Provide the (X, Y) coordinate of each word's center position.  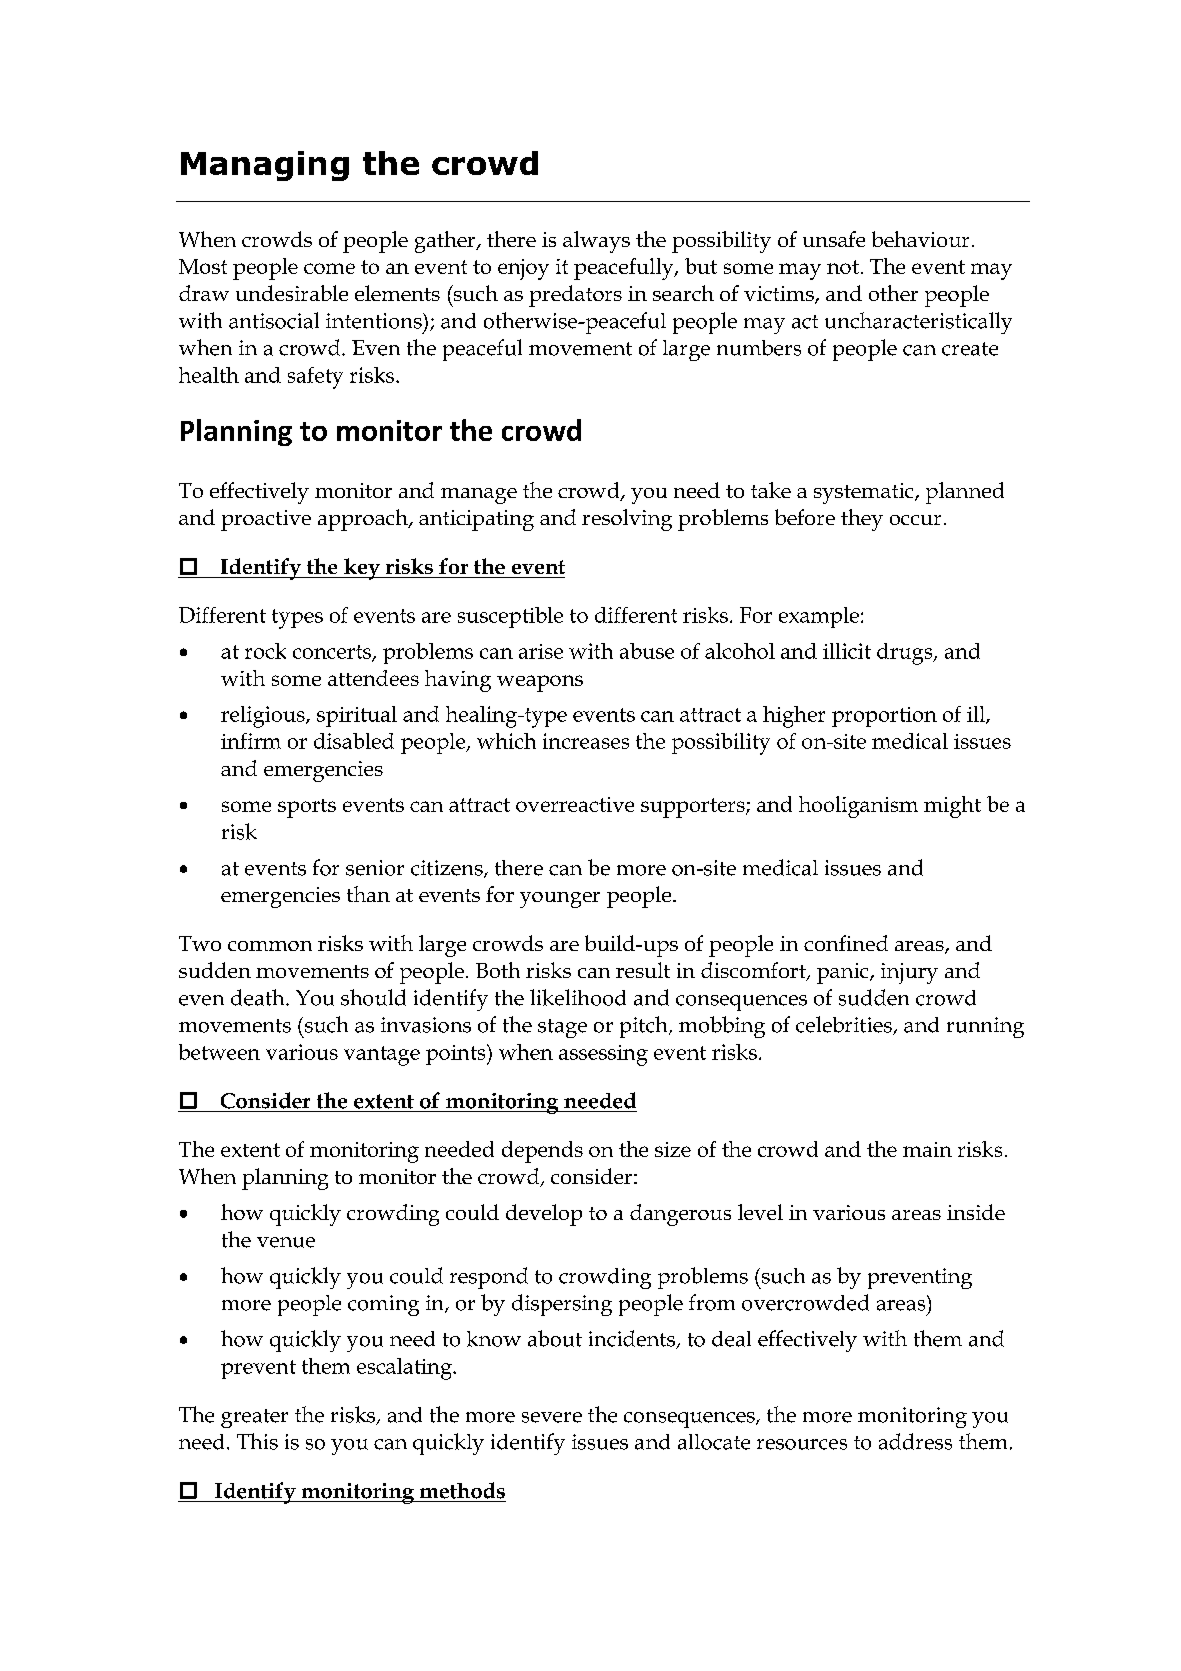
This (257, 1441)
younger (560, 900)
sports (307, 808)
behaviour (920, 239)
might (952, 807)
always (596, 242)
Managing (265, 166)
